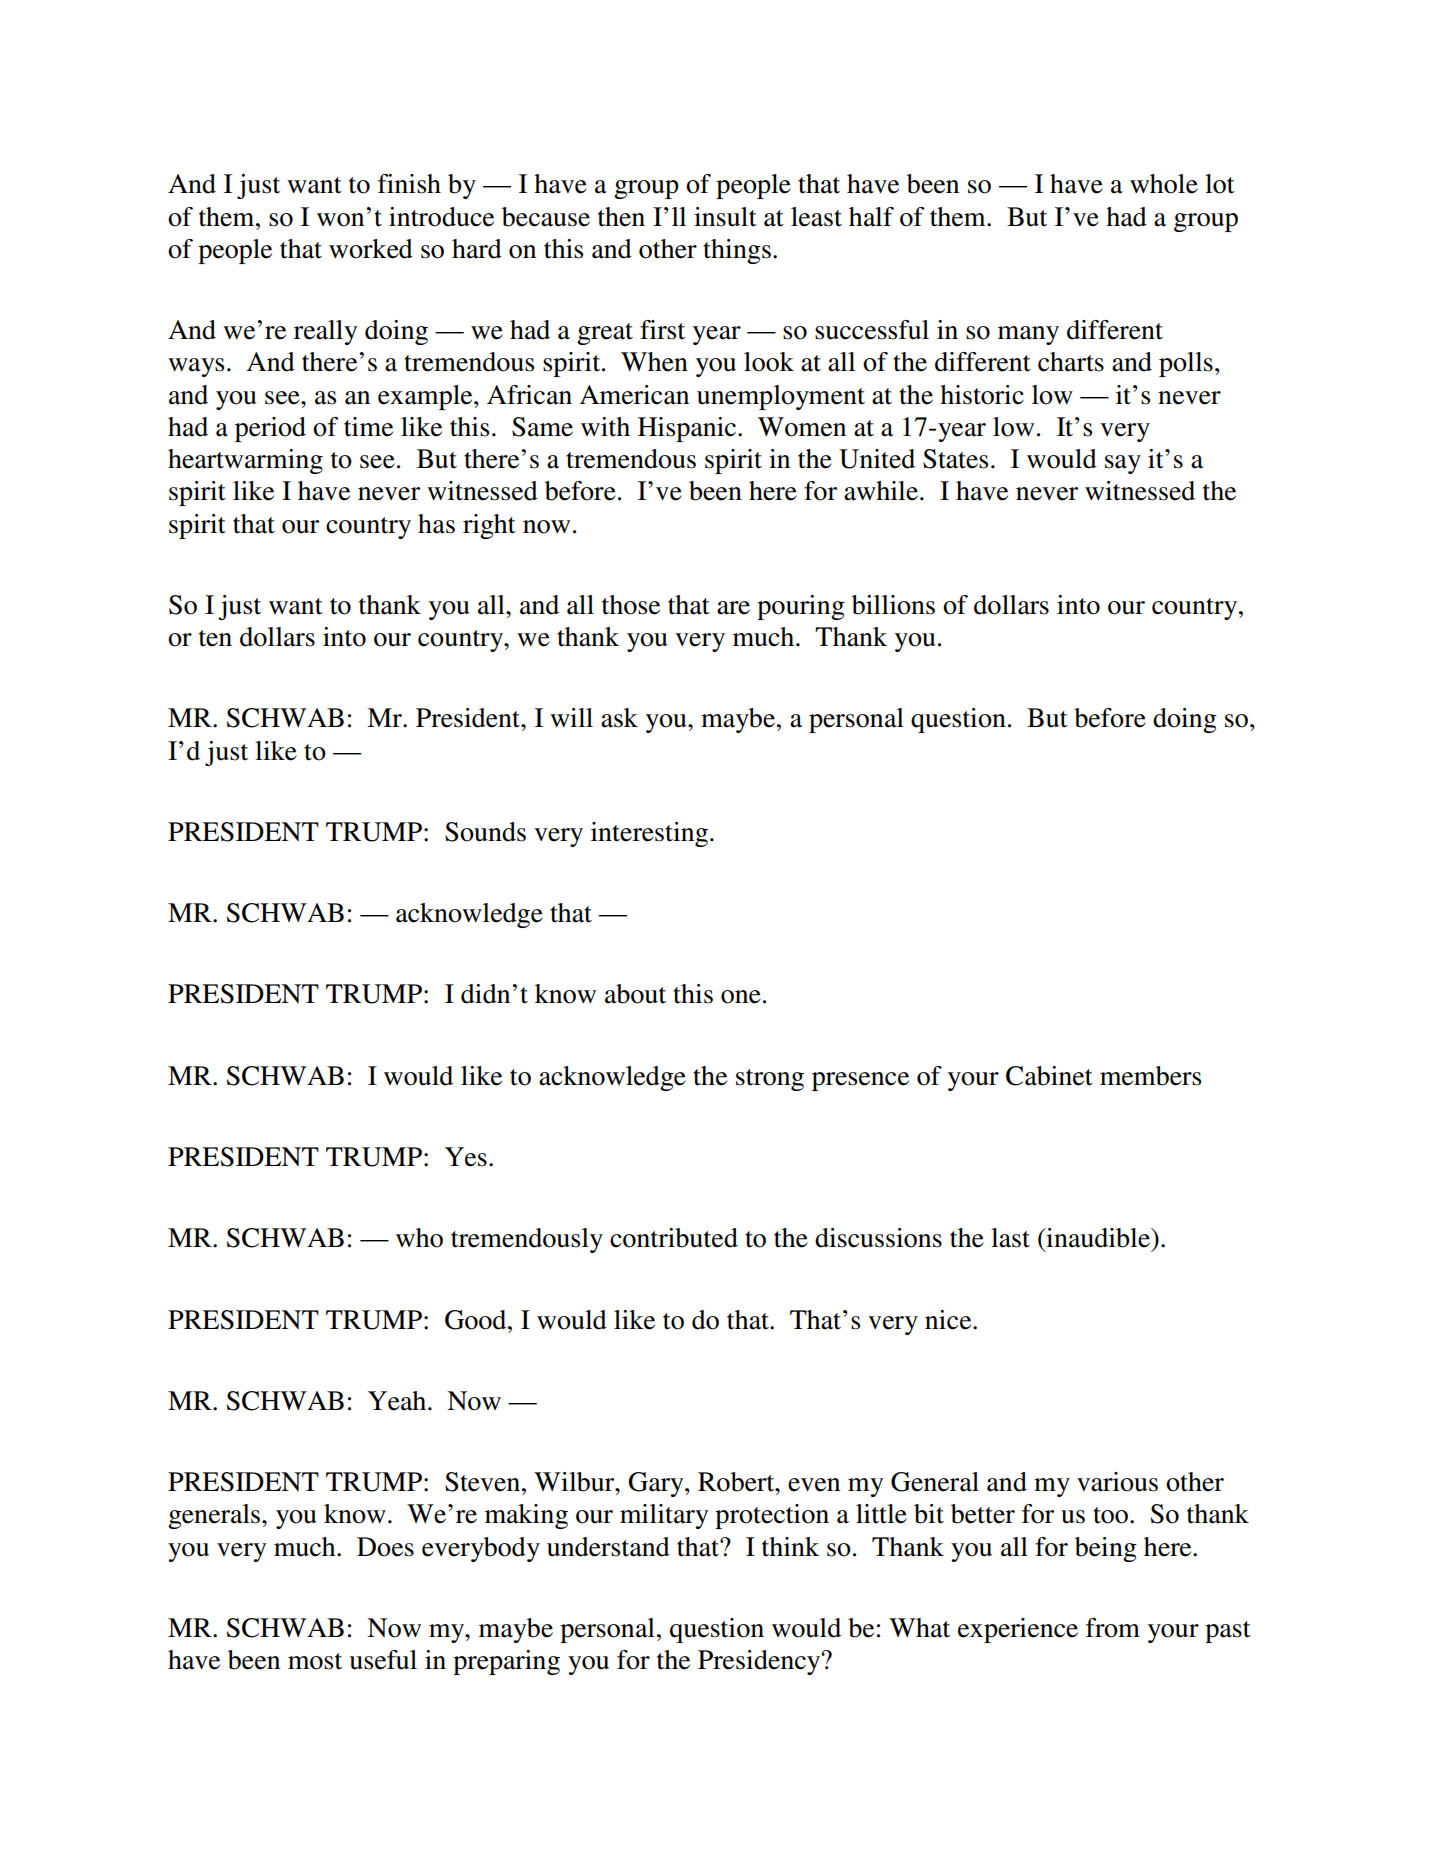  I want to click on worked, so click(371, 249).
